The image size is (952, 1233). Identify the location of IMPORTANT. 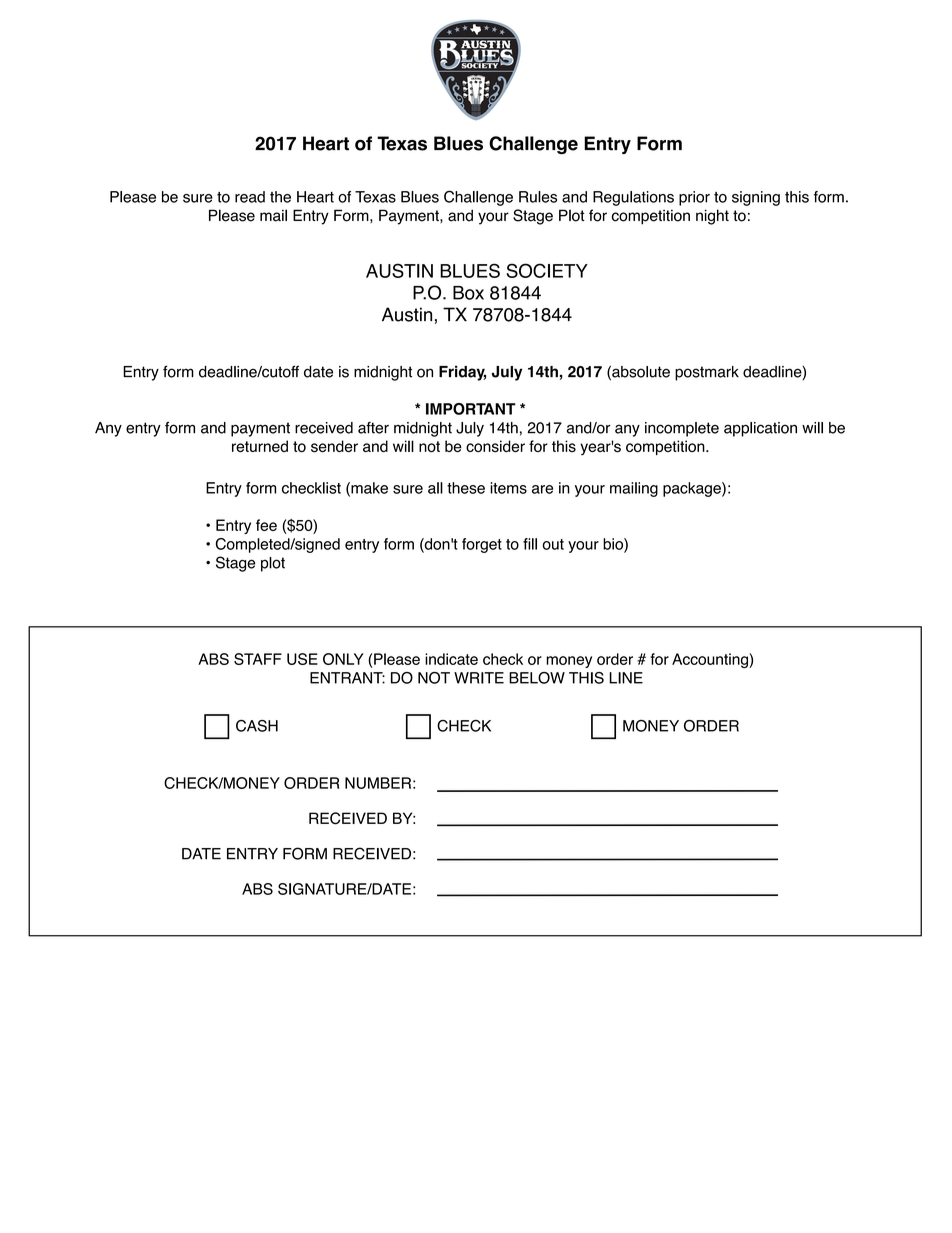
(471, 409).
